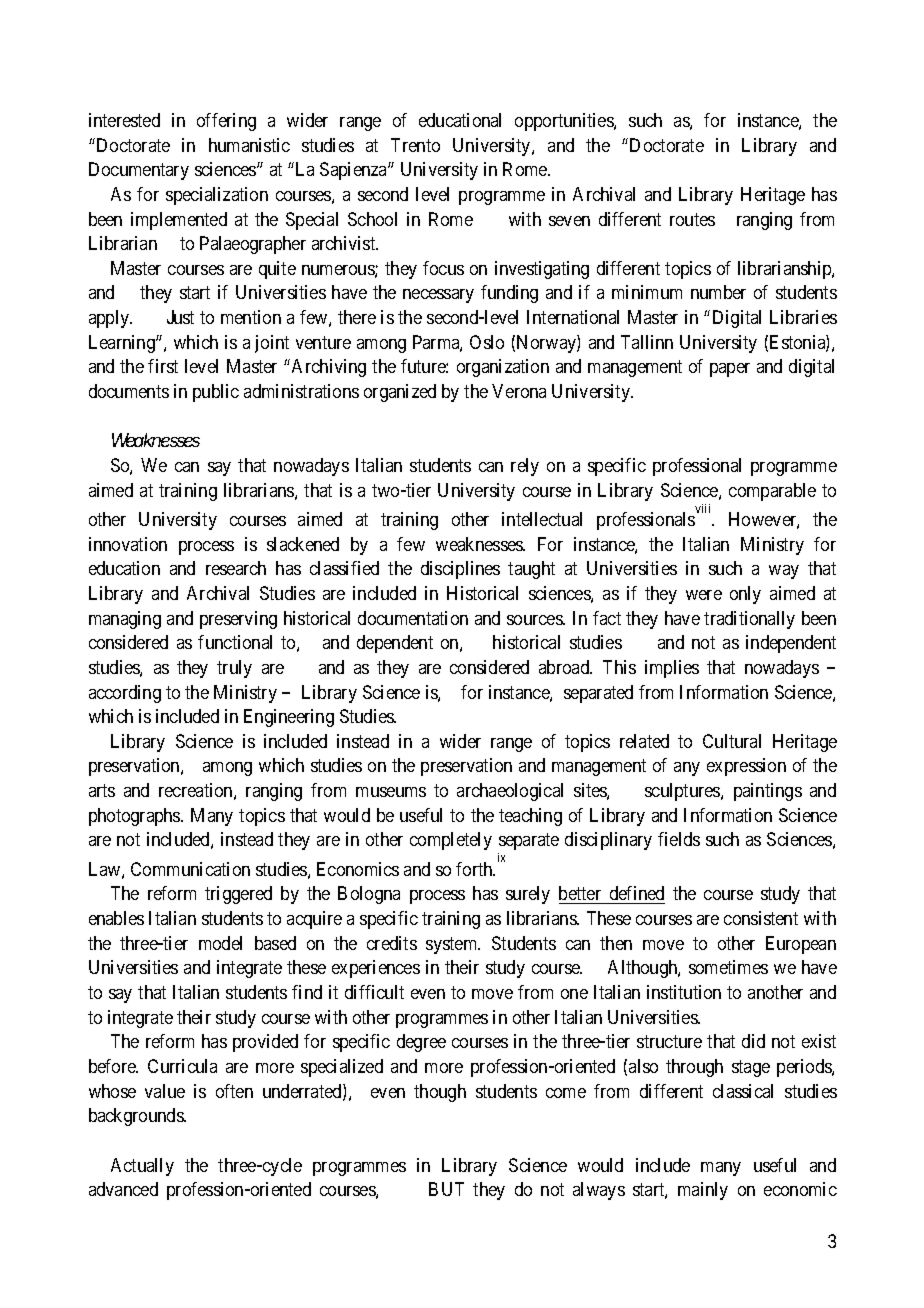 The image size is (924, 1308). Describe the element at coordinates (703, 1191) in the image. I see `mainly` at that location.
